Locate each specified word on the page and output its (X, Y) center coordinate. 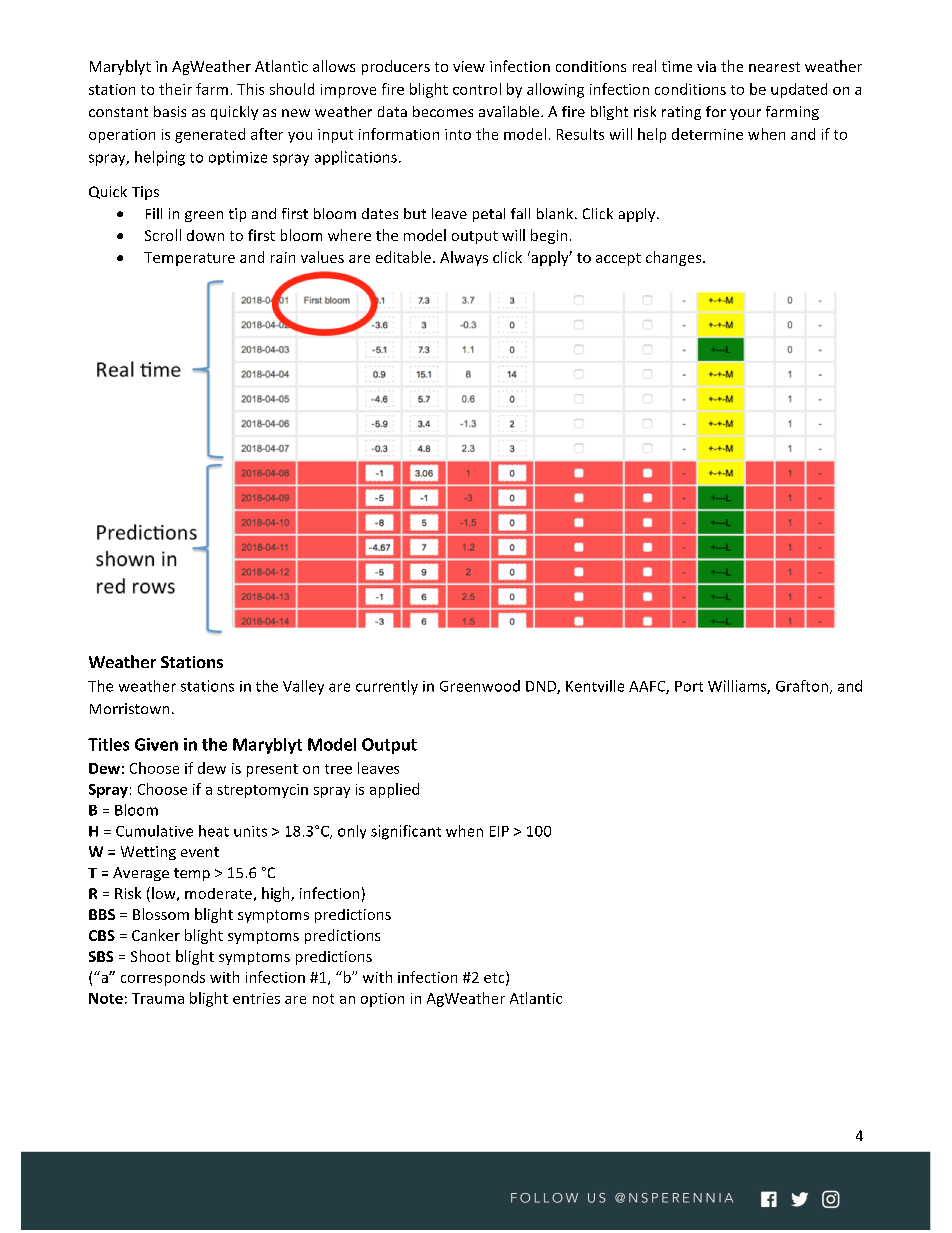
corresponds (163, 978)
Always (464, 258)
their (175, 89)
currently (387, 687)
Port (689, 686)
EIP (499, 831)
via (706, 66)
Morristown (129, 708)
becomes (443, 111)
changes (675, 258)
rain (283, 257)
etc (495, 978)
